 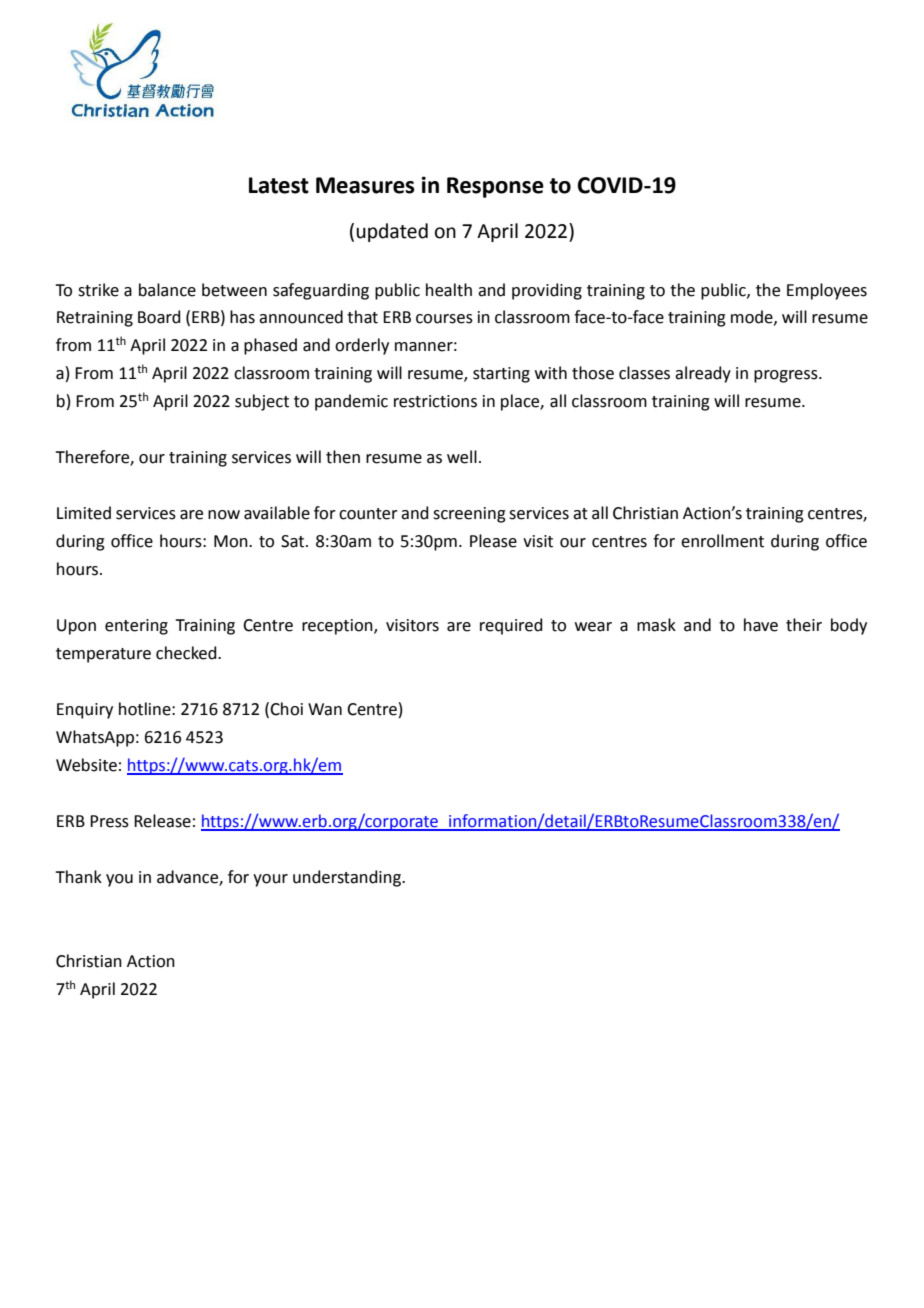 What do you see at coordinates (761, 625) in the screenshot?
I see `have` at bounding box center [761, 625].
